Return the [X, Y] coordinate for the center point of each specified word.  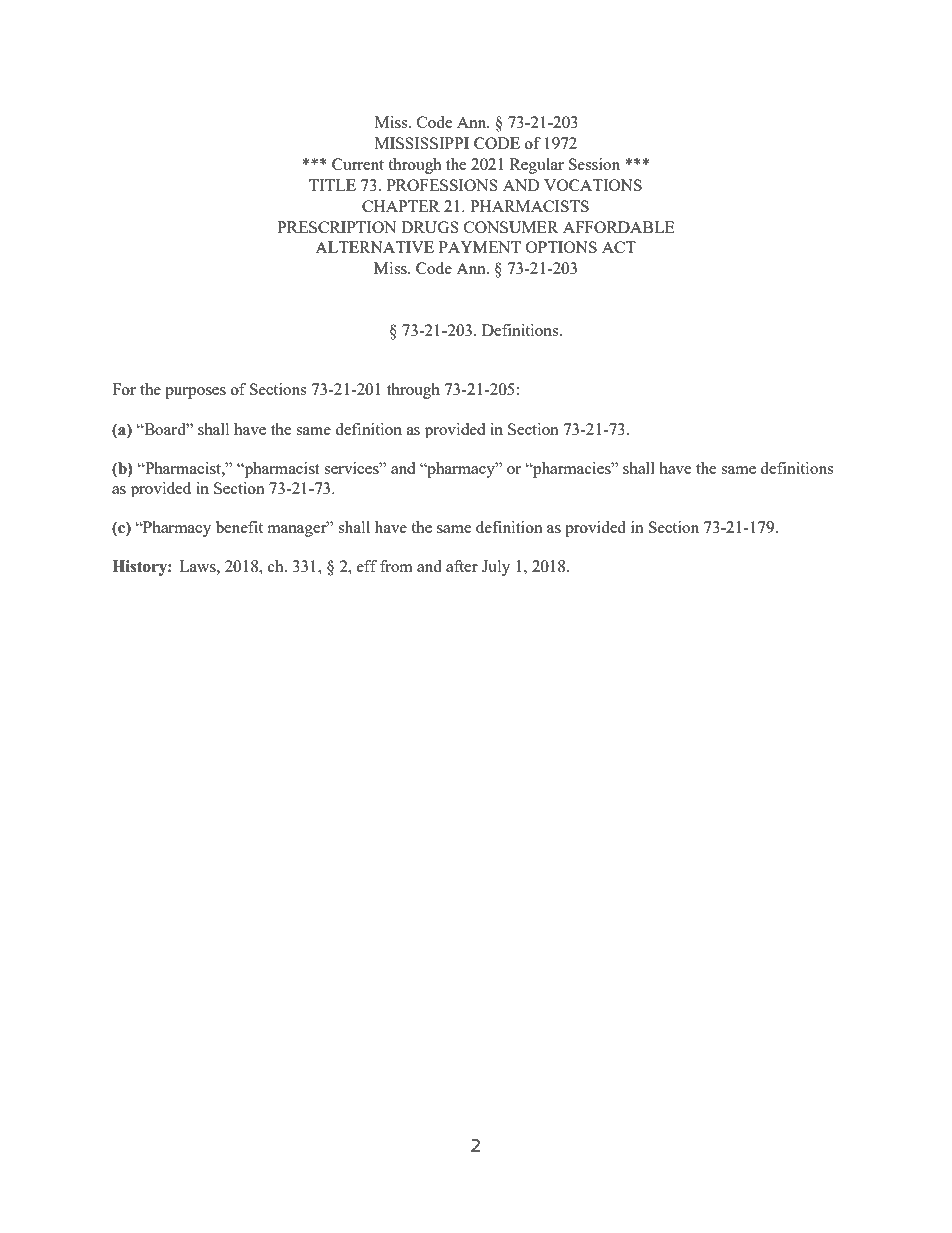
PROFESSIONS [442, 185]
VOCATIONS [593, 185]
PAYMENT [480, 247]
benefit [239, 527]
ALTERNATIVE [374, 247]
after [462, 566]
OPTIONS [561, 247]
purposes [195, 393]
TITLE [332, 185]
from [396, 566]
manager [298, 530]
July [496, 568]
